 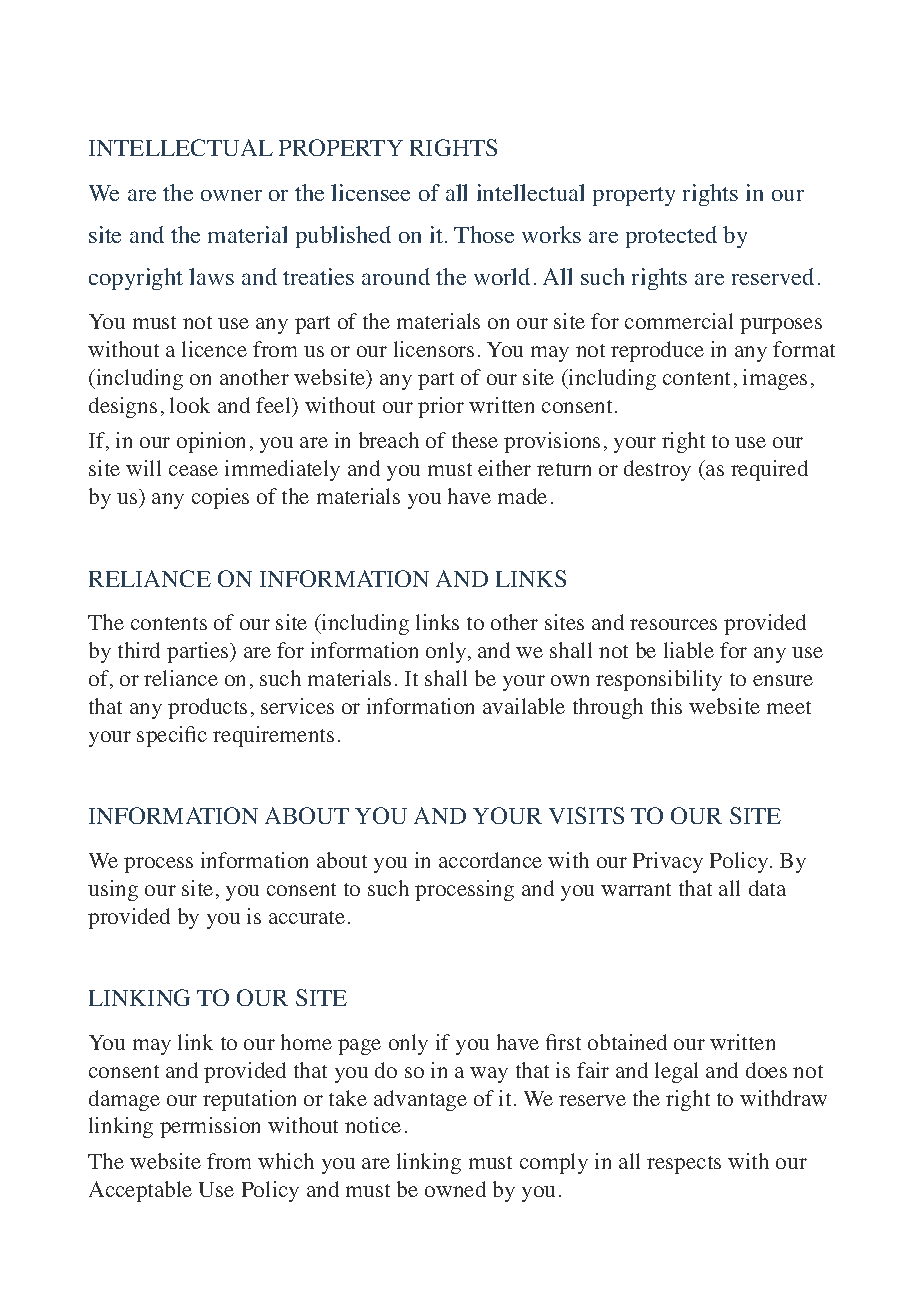 I want to click on permission, so click(x=210, y=1127).
